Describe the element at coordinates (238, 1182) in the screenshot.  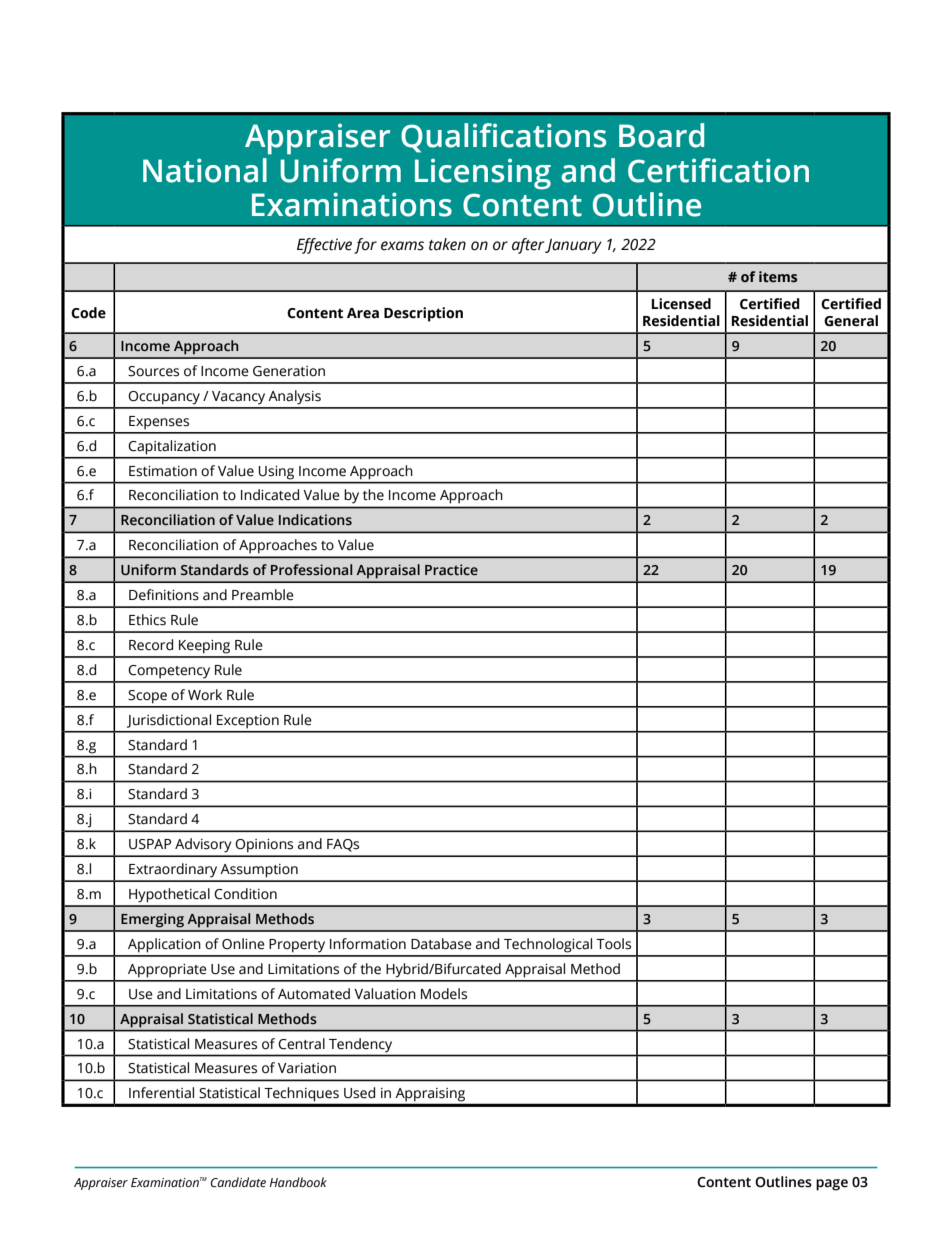
I see `Candidate` at that location.
